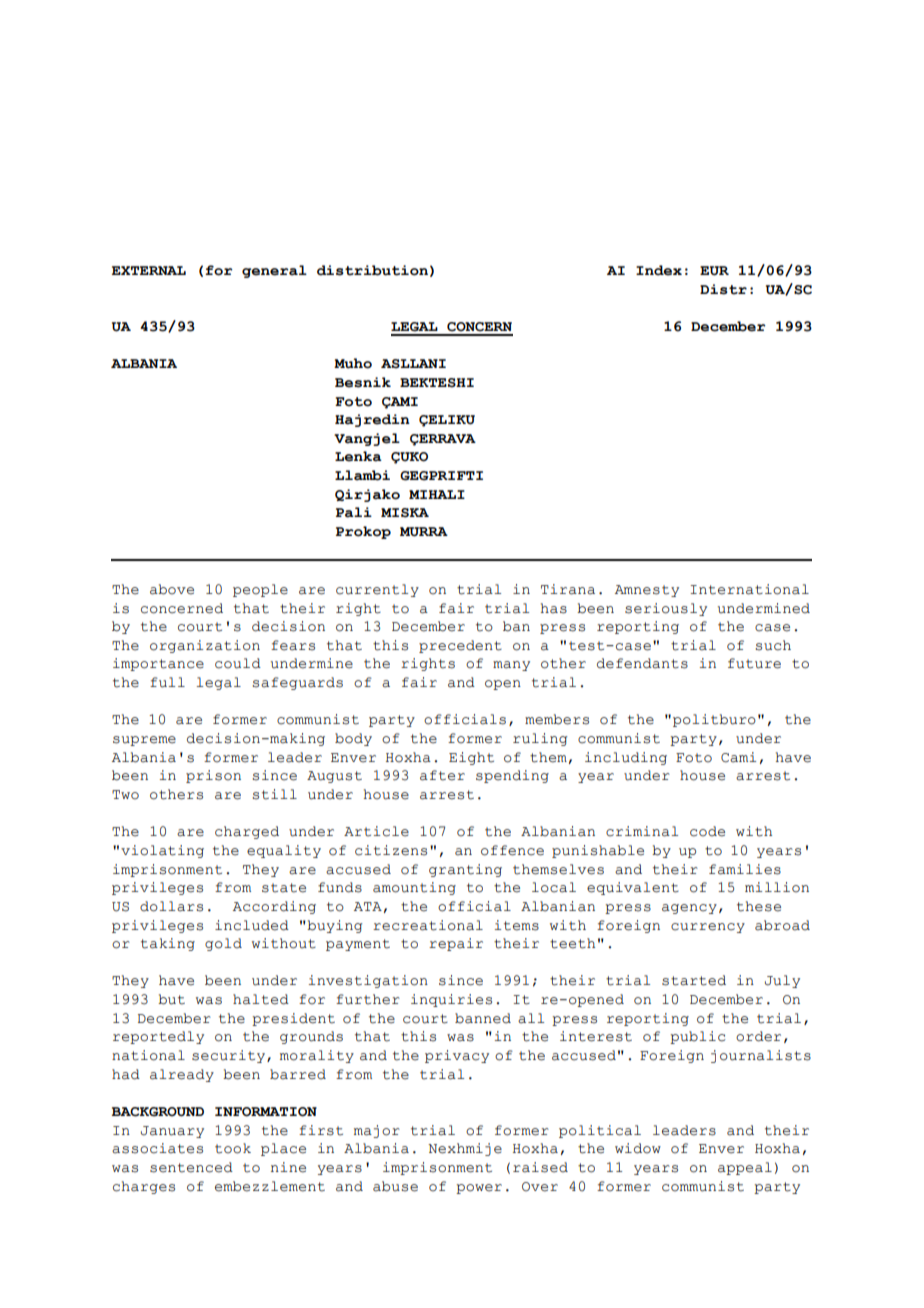 This document has width=924, height=1308. What do you see at coordinates (274, 271) in the document?
I see `general` at bounding box center [274, 271].
